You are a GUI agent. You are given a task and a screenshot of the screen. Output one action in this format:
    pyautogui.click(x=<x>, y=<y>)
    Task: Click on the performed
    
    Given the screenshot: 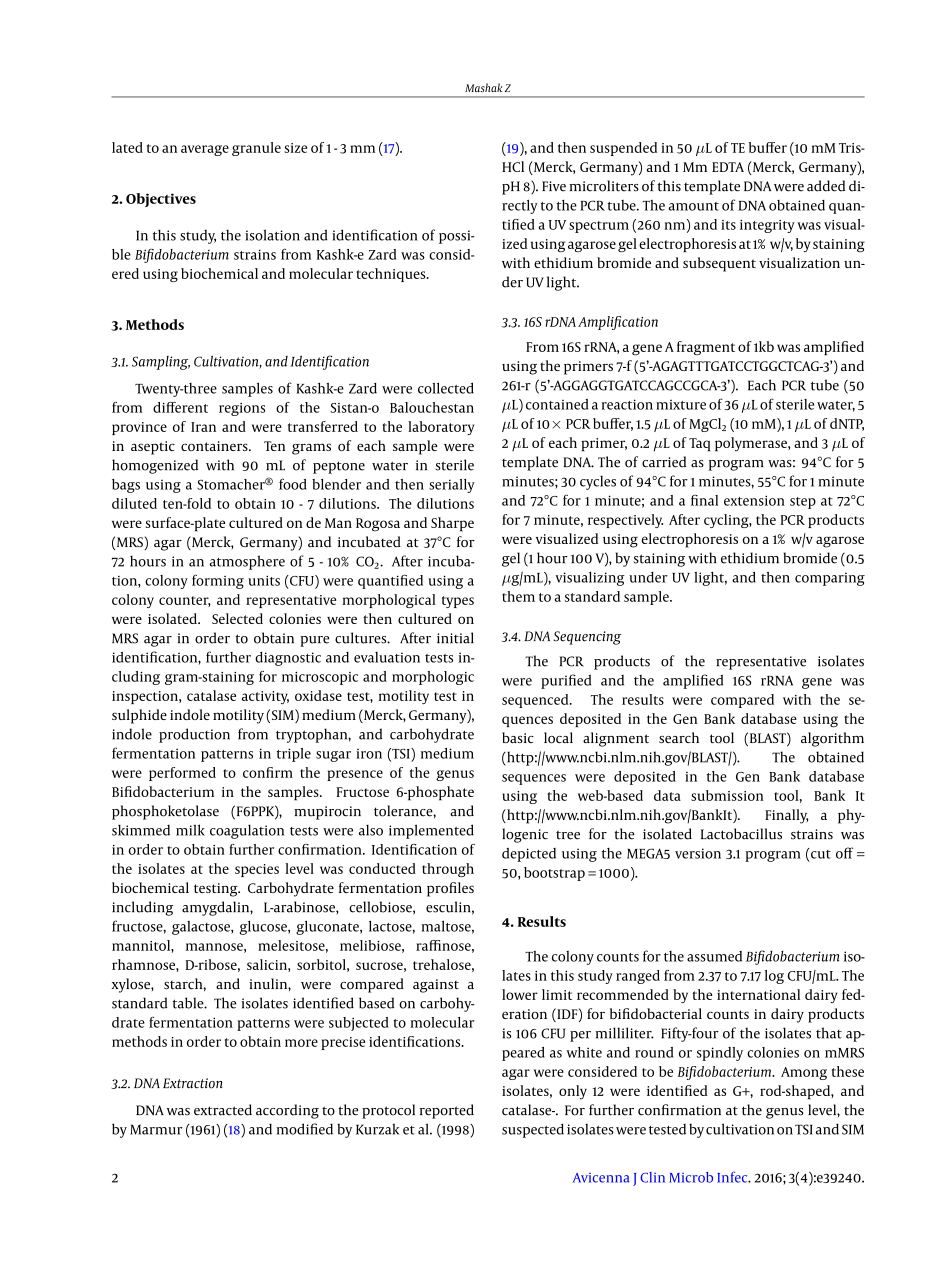 What is the action you would take?
    pyautogui.click(x=182, y=774)
